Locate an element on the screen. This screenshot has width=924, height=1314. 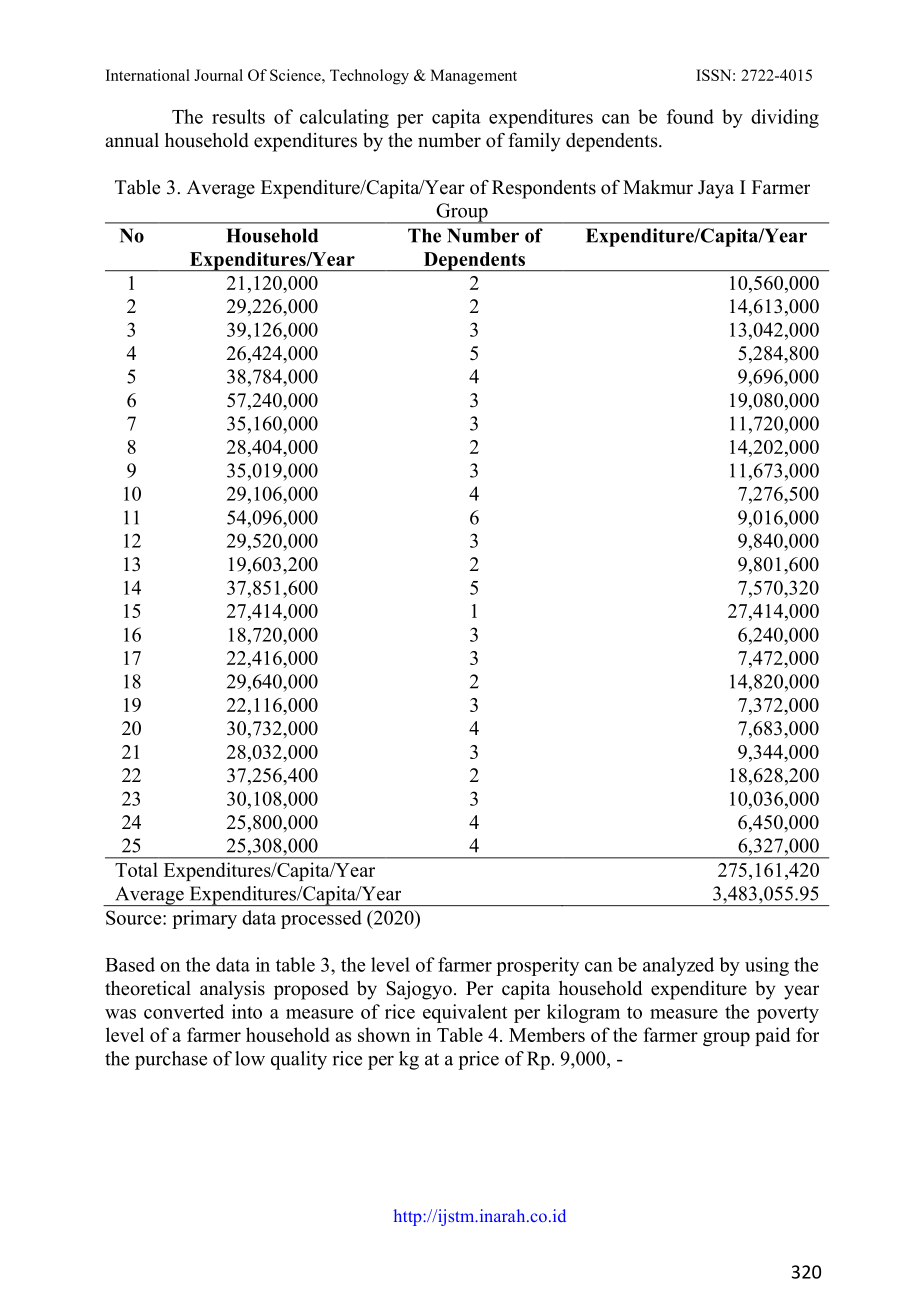
Jaya is located at coordinates (716, 189).
